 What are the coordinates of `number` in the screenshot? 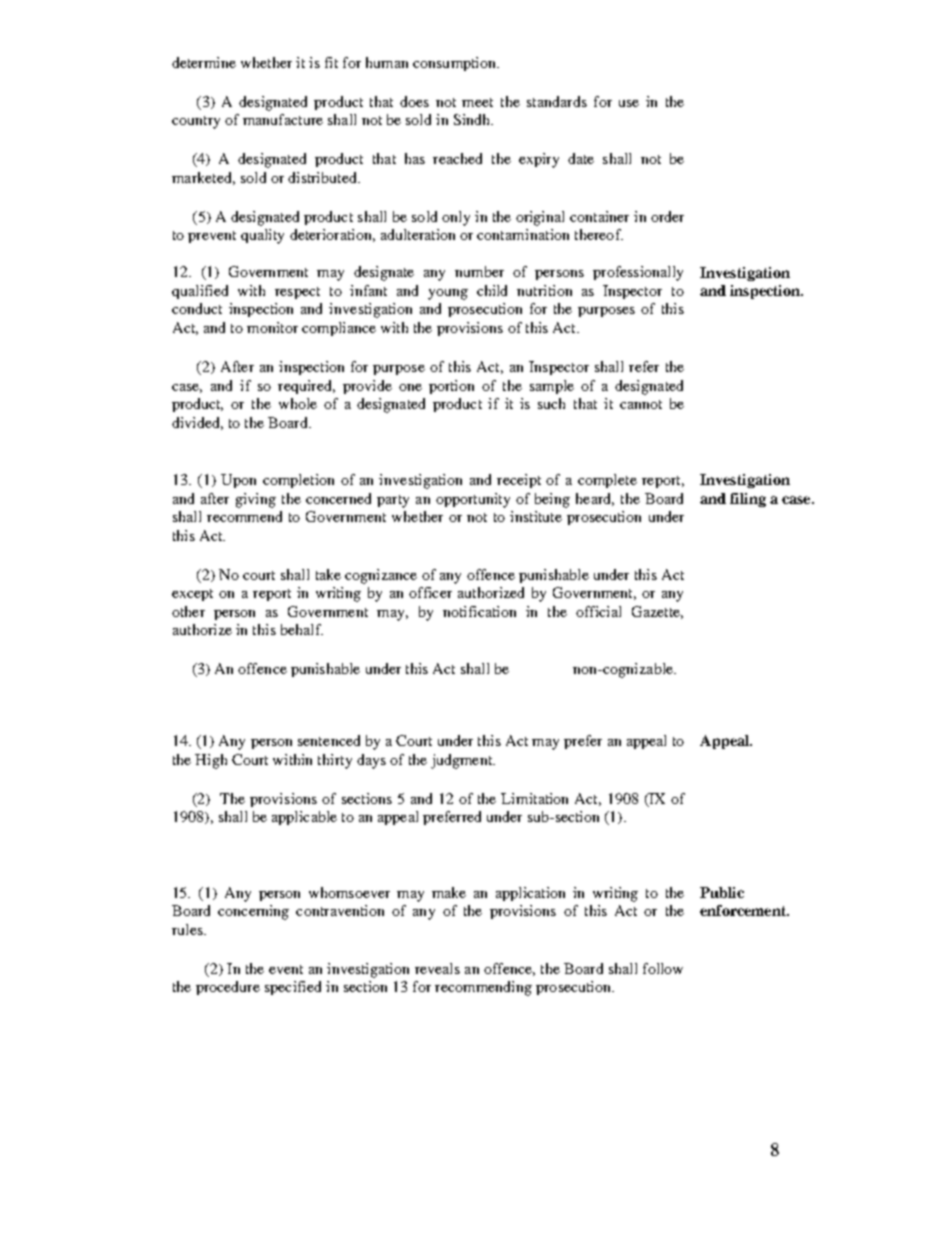 It's located at (479, 271).
